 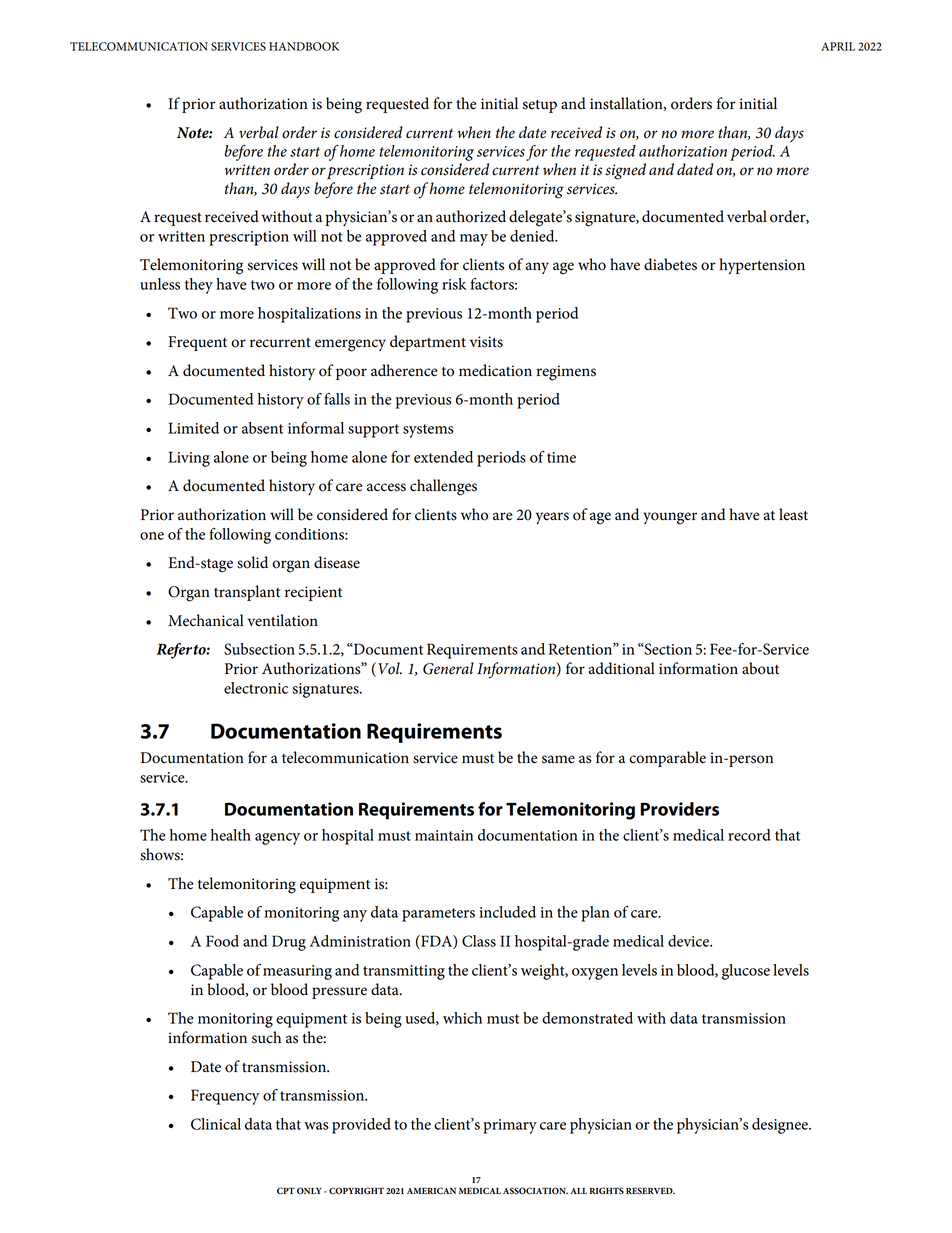 I want to click on HANDBOOK, so click(x=304, y=46).
